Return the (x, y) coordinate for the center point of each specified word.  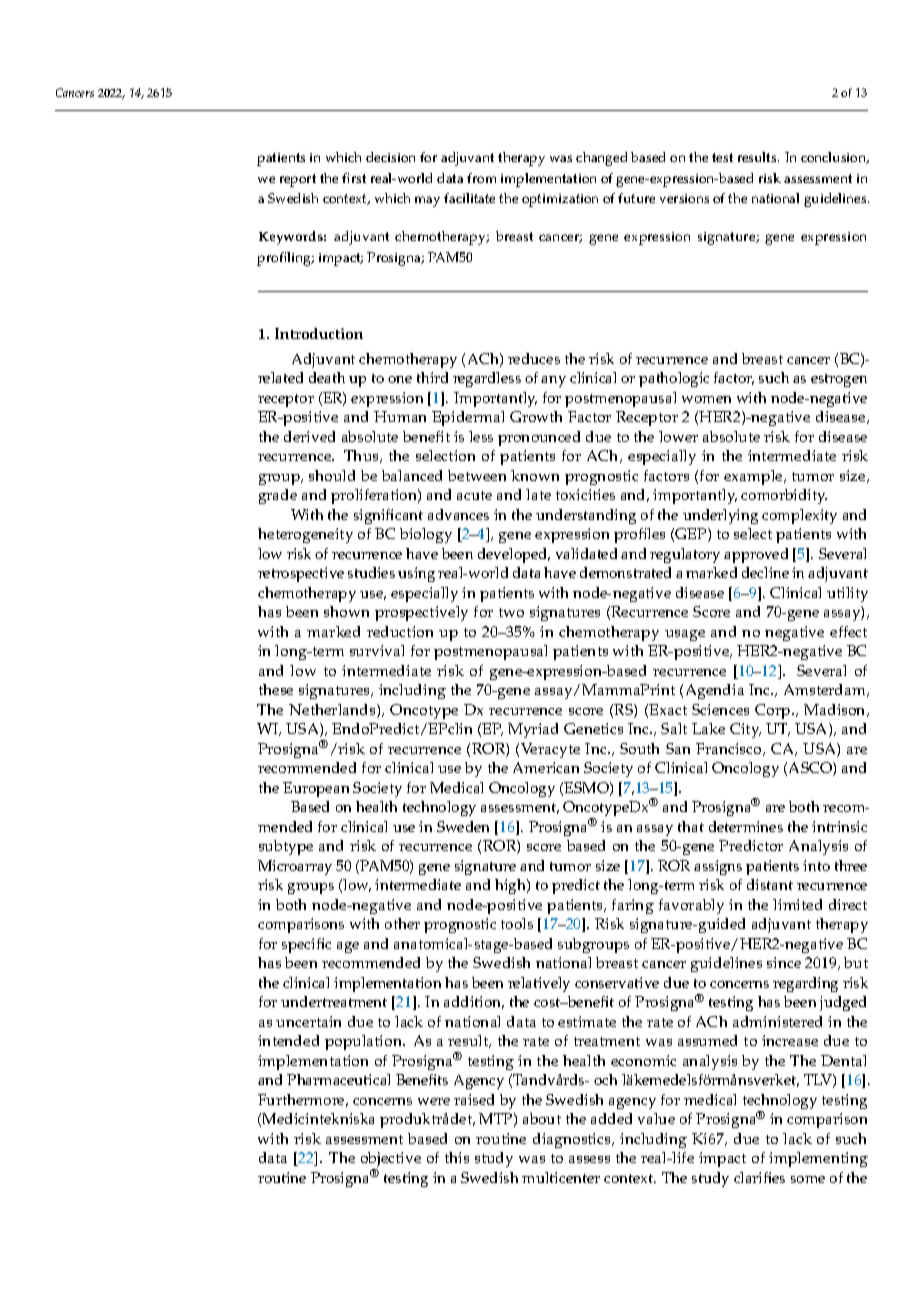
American (546, 767)
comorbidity (784, 496)
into (816, 865)
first (354, 178)
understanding (586, 516)
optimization (560, 200)
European (316, 789)
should (332, 475)
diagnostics (573, 1140)
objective (391, 1161)
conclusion (835, 158)
